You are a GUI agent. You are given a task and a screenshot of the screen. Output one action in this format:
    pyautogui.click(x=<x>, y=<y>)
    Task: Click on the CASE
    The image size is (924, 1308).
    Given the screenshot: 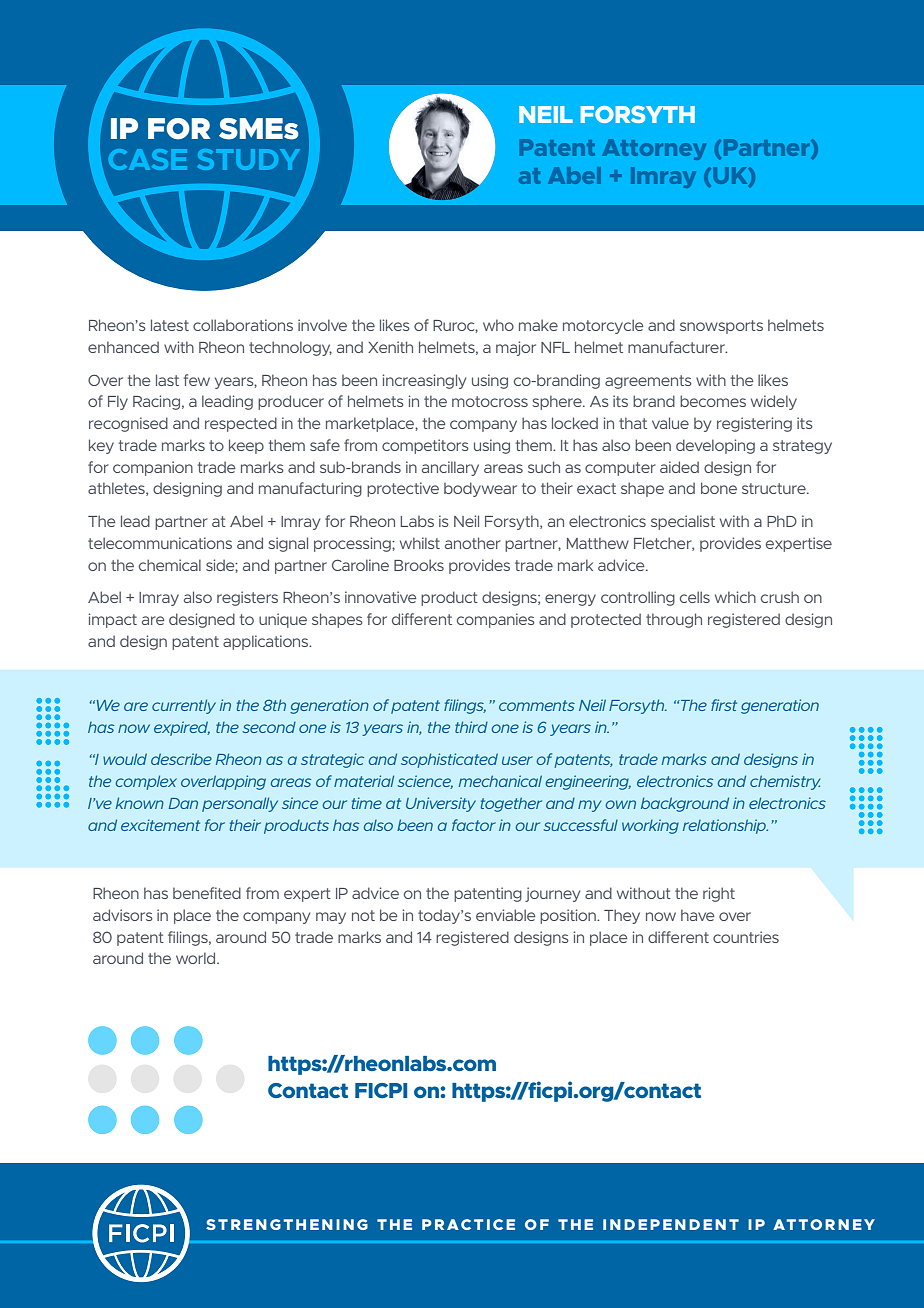 What is the action you would take?
    pyautogui.click(x=148, y=159)
